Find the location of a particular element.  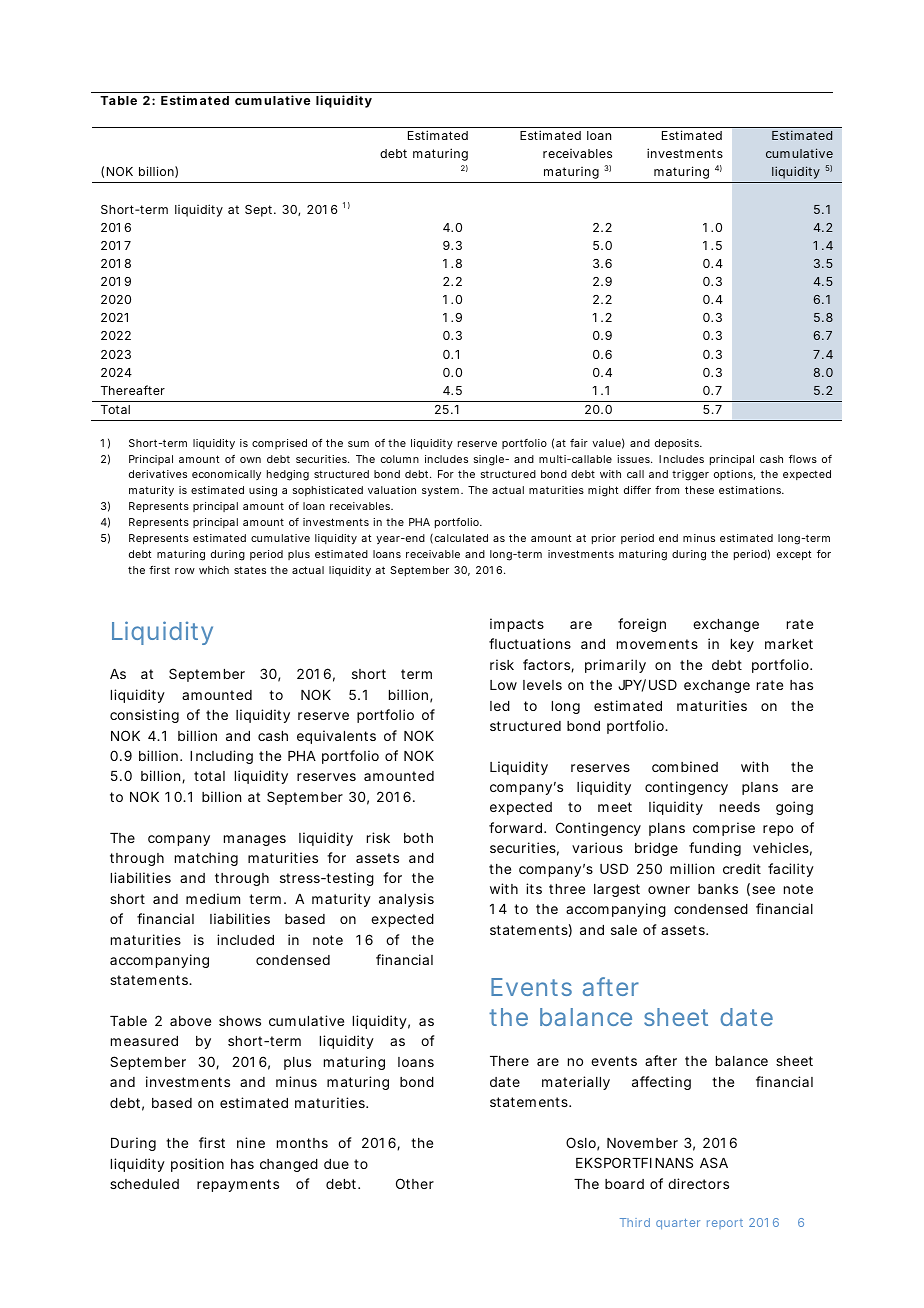

options is located at coordinates (734, 475).
